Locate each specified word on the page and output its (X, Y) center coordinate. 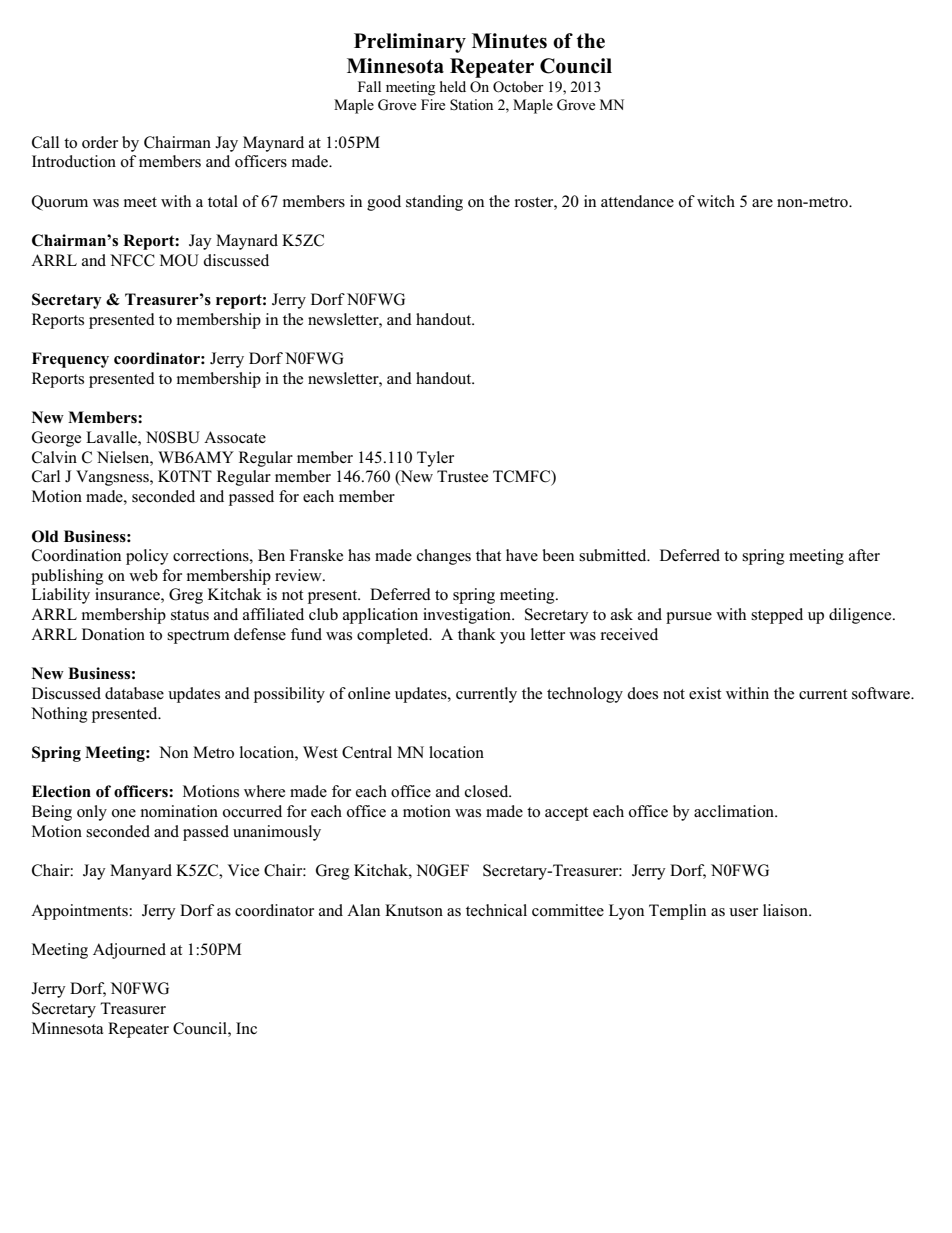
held (453, 86)
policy (147, 557)
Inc (246, 1028)
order (100, 142)
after (864, 555)
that (488, 555)
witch (716, 201)
